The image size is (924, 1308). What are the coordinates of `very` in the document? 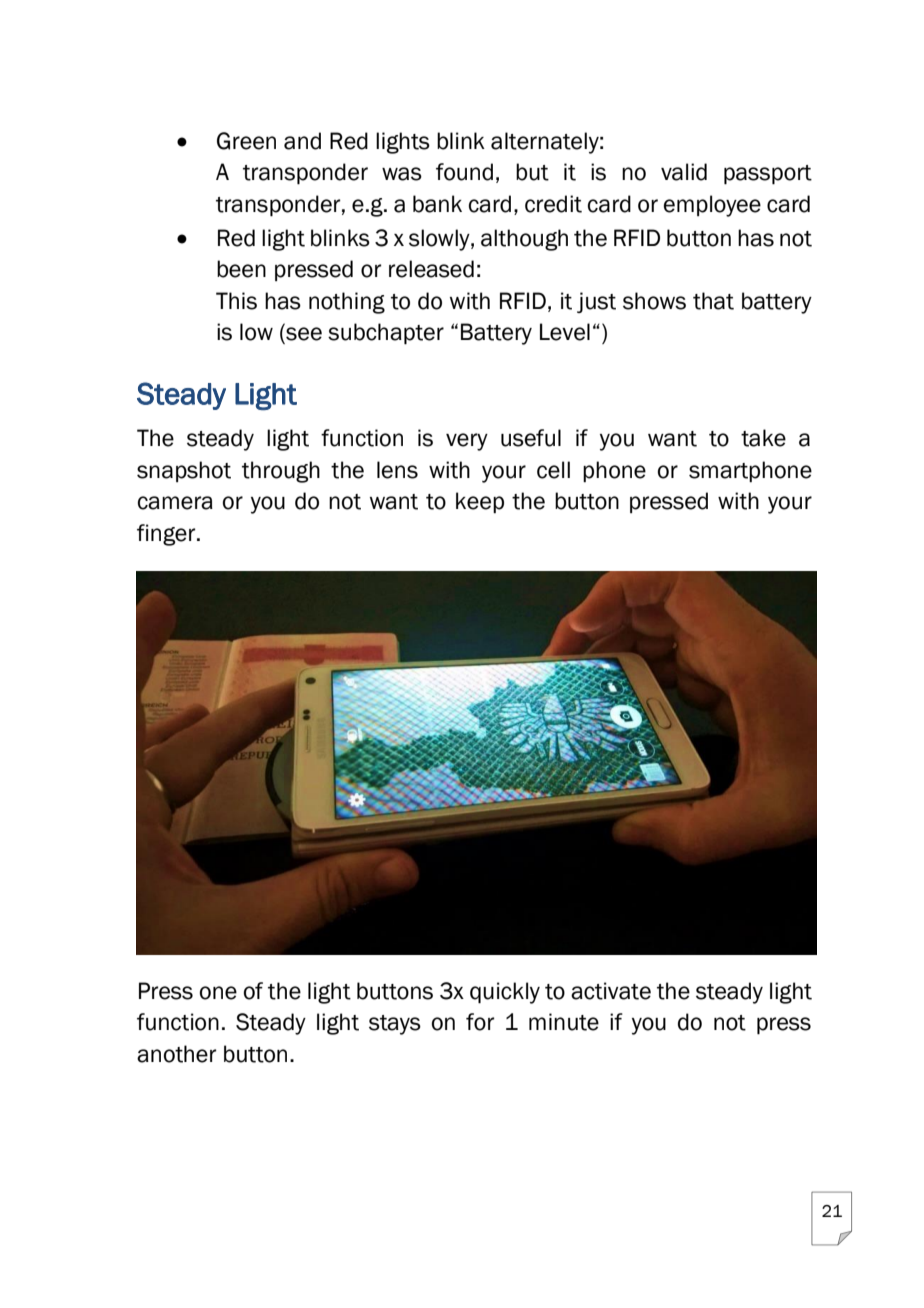 It's located at (467, 442).
